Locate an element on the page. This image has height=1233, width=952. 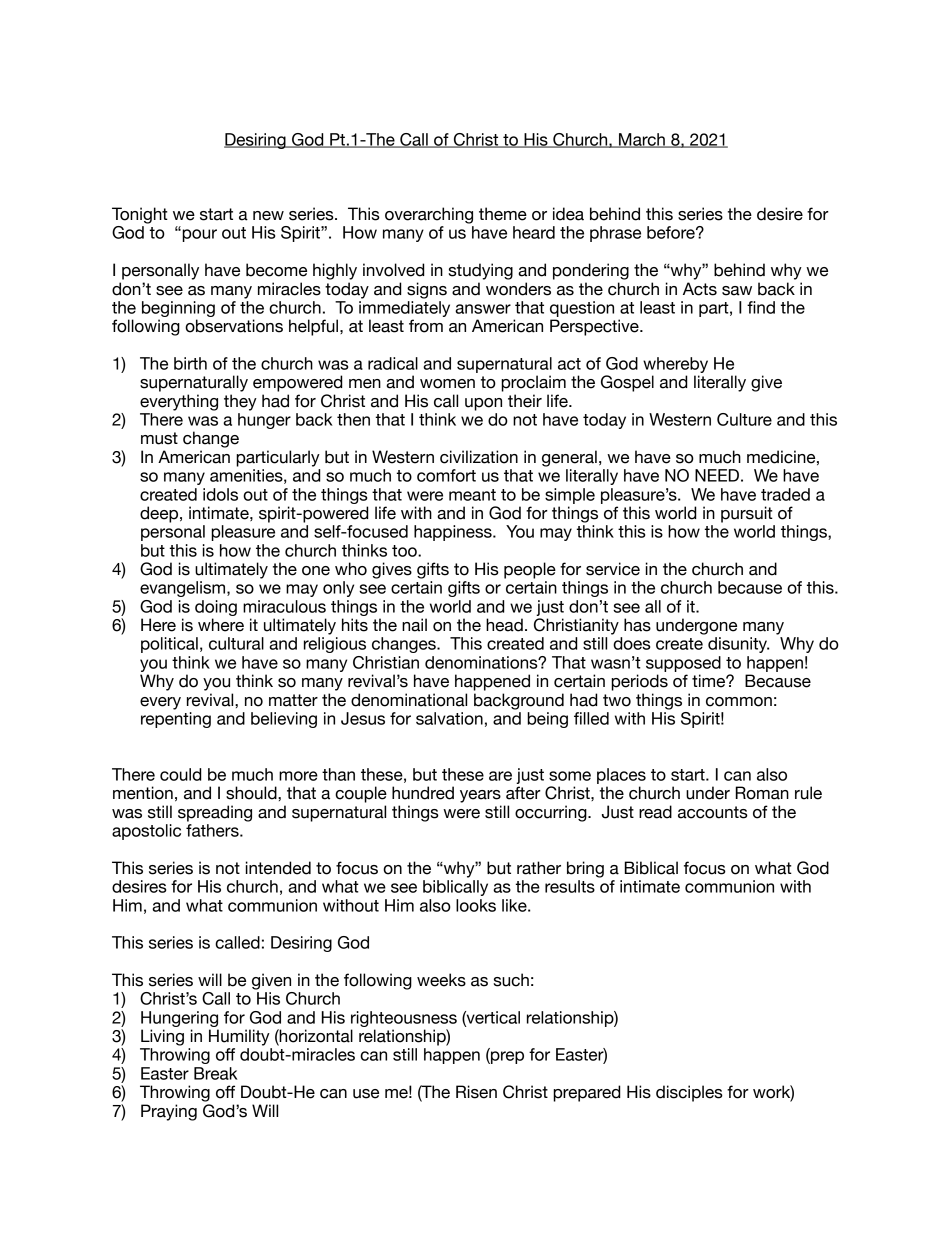
theme is located at coordinates (503, 214).
